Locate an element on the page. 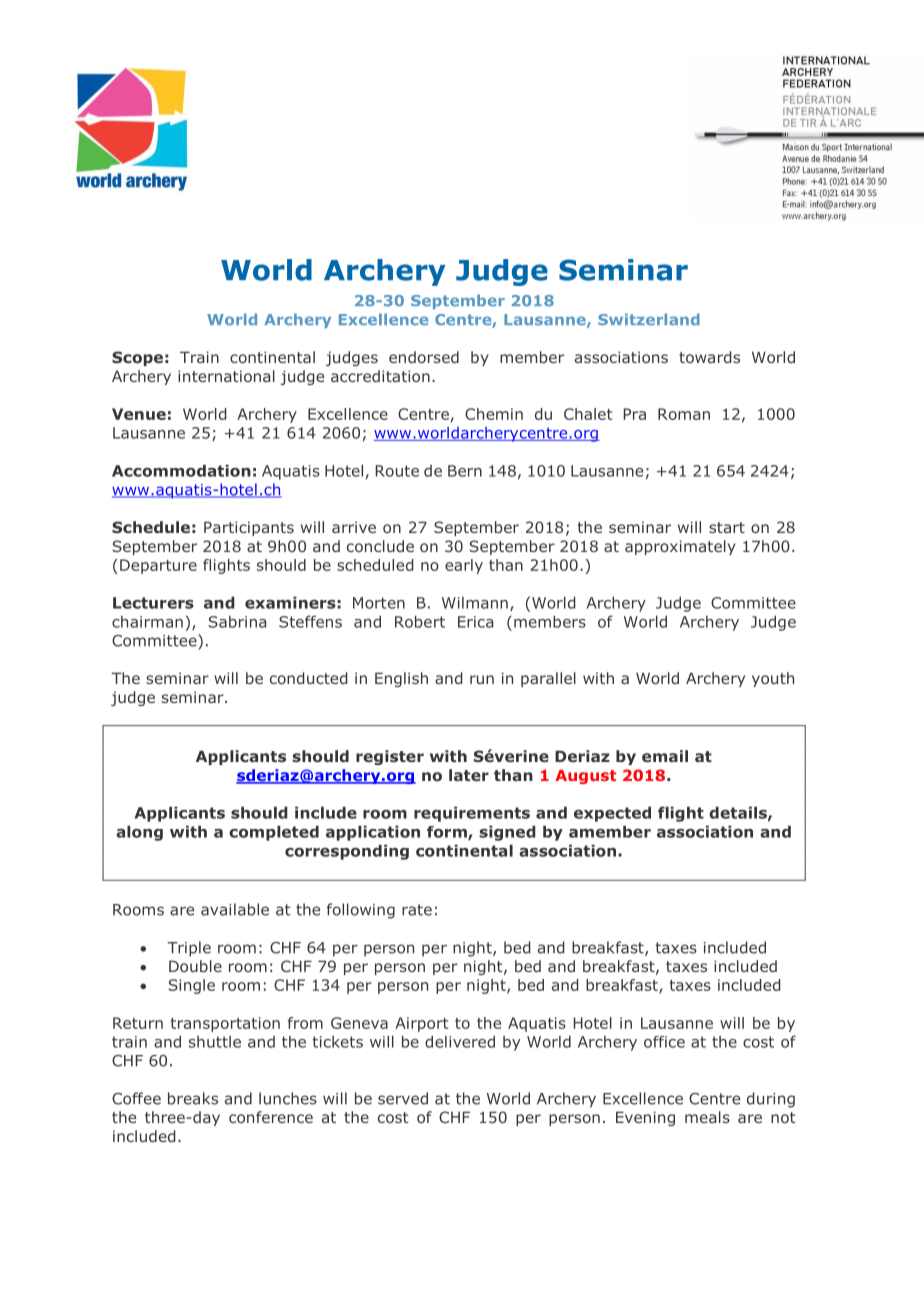 The width and height of the document is (924, 1308). rate is located at coordinates (417, 910).
